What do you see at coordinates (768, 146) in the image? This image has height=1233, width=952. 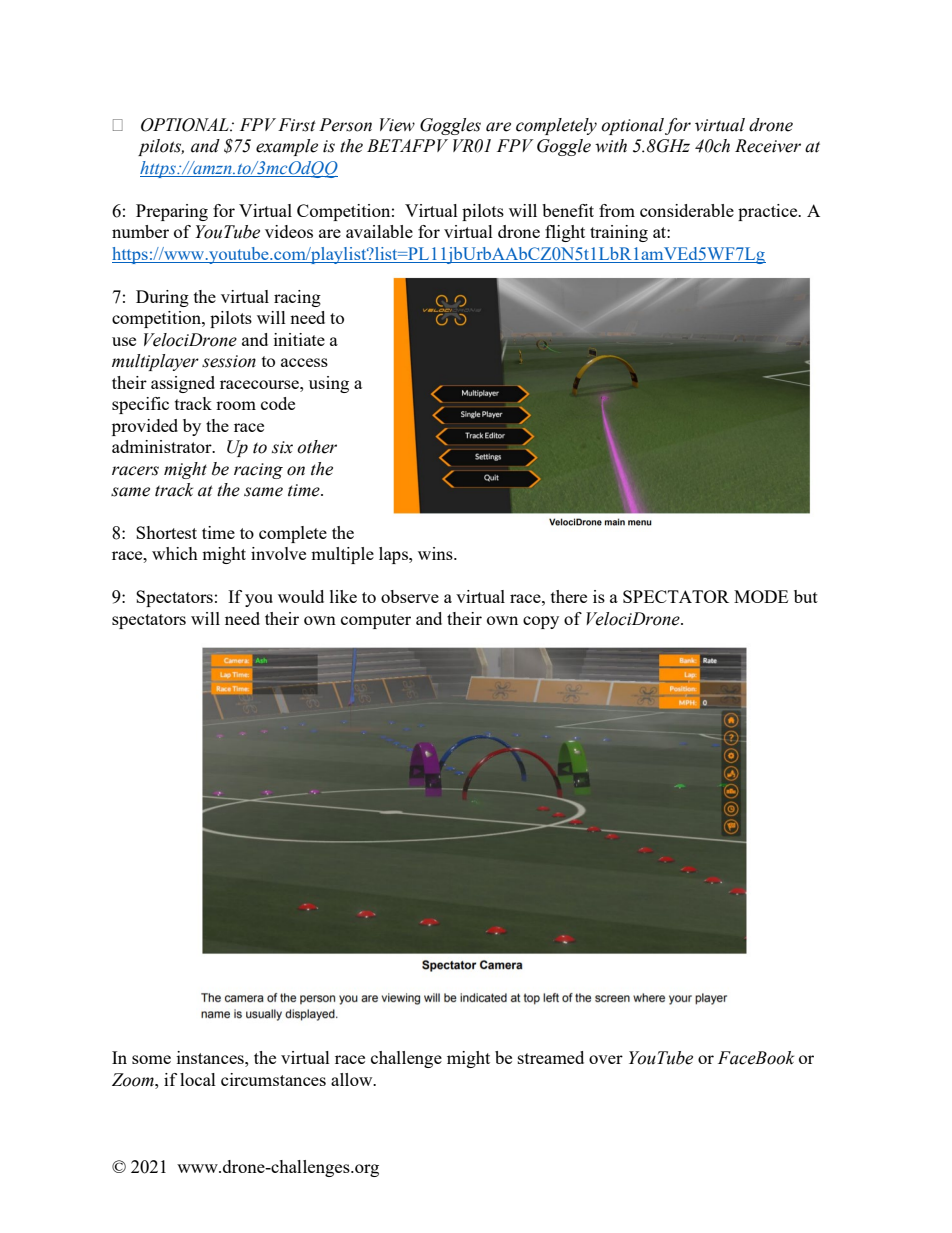 I see `Receiver` at bounding box center [768, 146].
